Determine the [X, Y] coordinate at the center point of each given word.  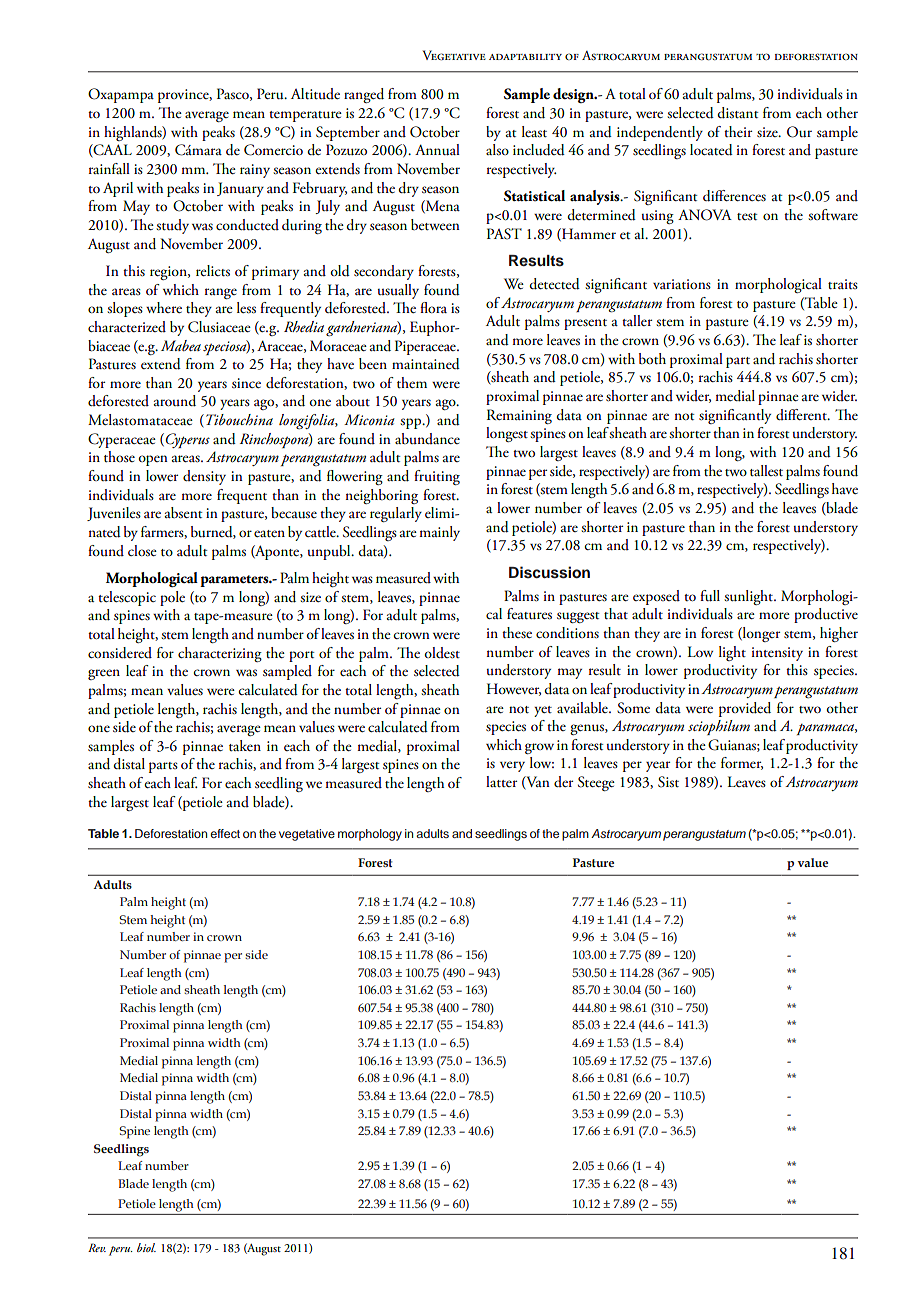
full [710, 596]
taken [245, 746]
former [742, 763]
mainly [439, 533]
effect [225, 833]
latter [501, 782]
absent [183, 513]
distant [737, 113]
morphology [370, 835]
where [164, 307]
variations [682, 284]
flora [433, 307]
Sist [668, 782]
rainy [255, 171]
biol [146, 1247]
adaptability [525, 57]
